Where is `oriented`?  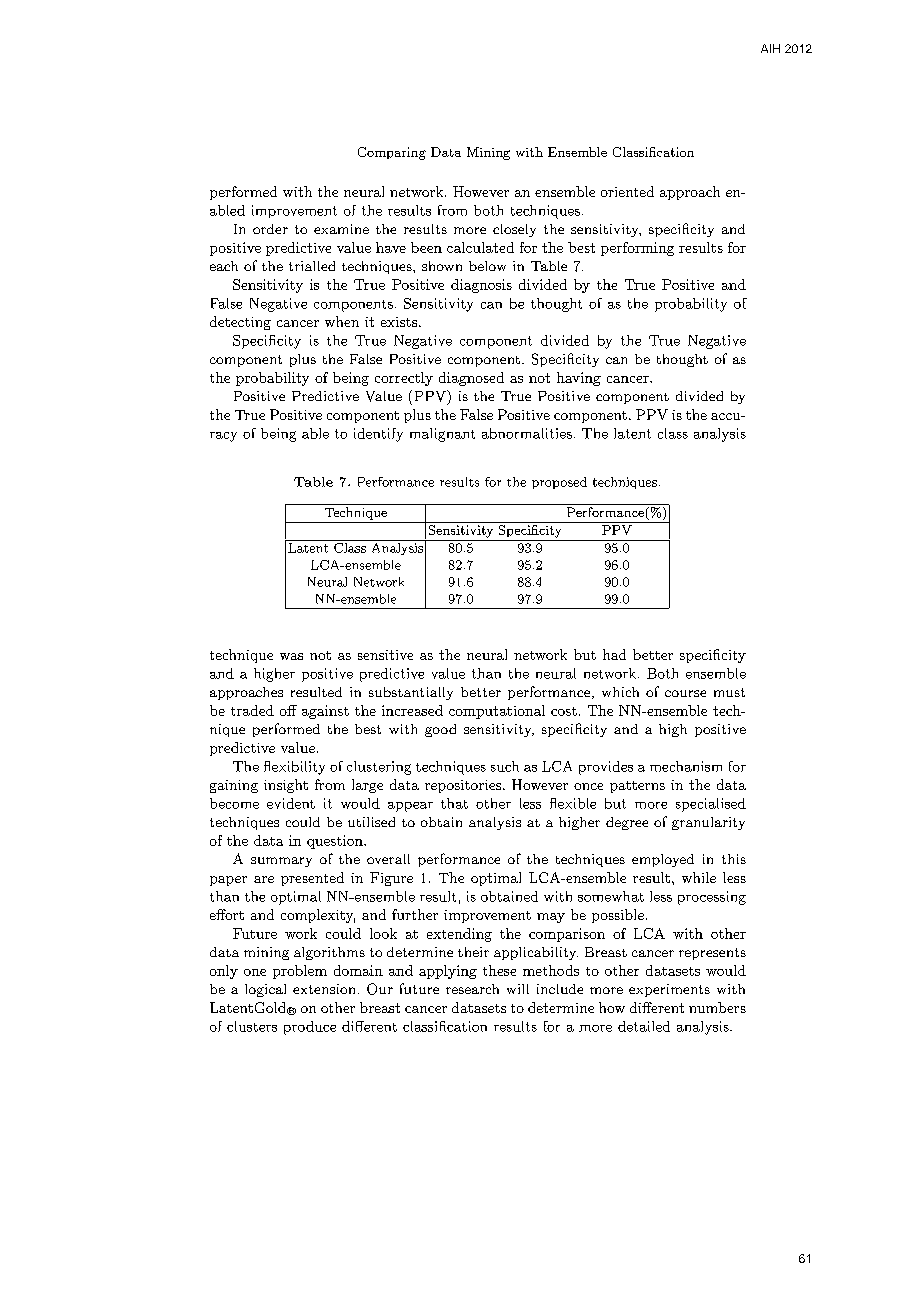
oriented is located at coordinates (627, 191).
